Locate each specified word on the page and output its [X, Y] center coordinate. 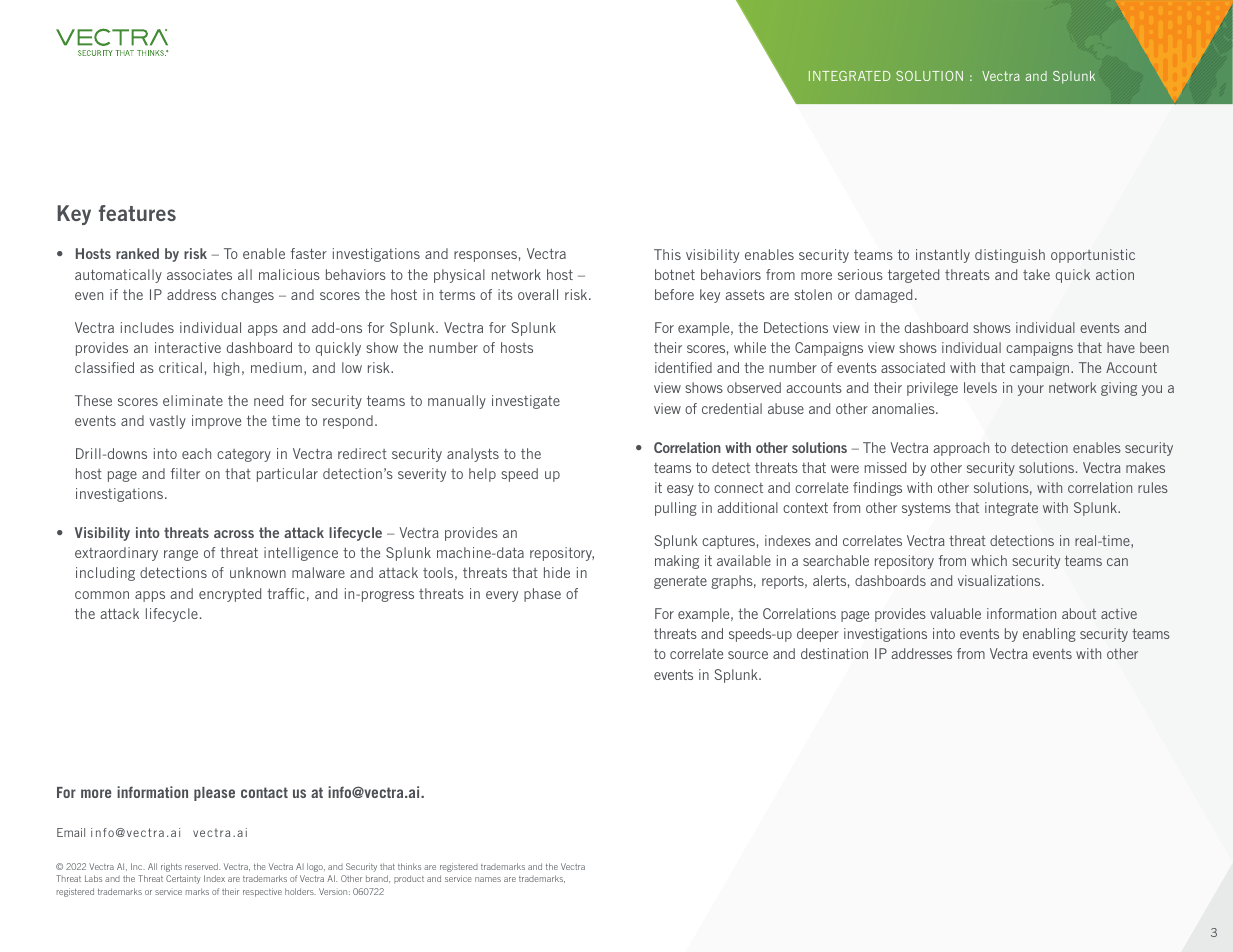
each [196, 453]
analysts [473, 455]
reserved [202, 866]
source [748, 655]
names [488, 879]
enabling [1049, 635]
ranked [137, 253]
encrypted [230, 595]
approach [961, 449]
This [667, 254]
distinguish [1010, 256]
